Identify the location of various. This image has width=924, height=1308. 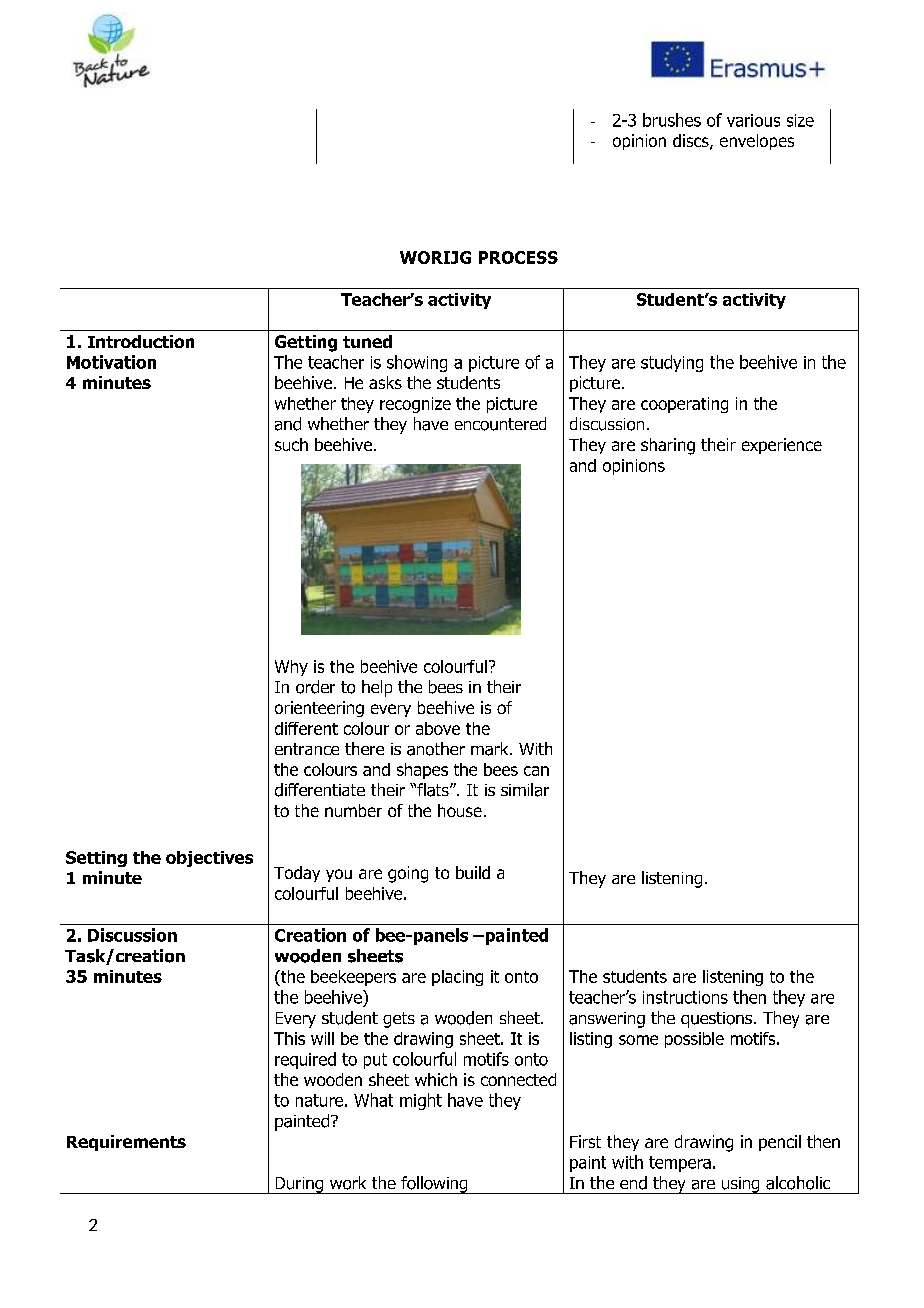
(753, 120).
